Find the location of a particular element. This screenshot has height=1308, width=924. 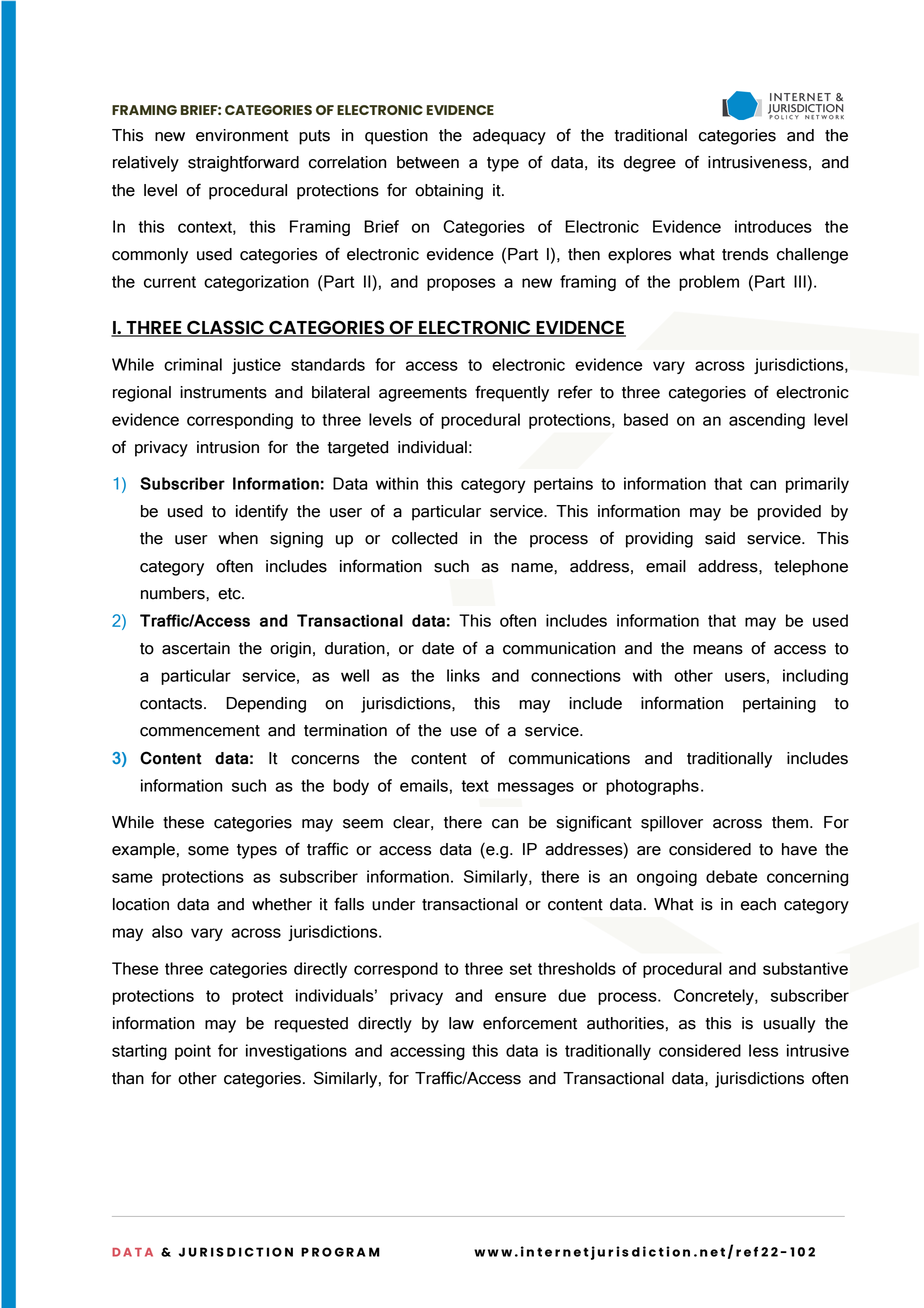

degree is located at coordinates (650, 164).
